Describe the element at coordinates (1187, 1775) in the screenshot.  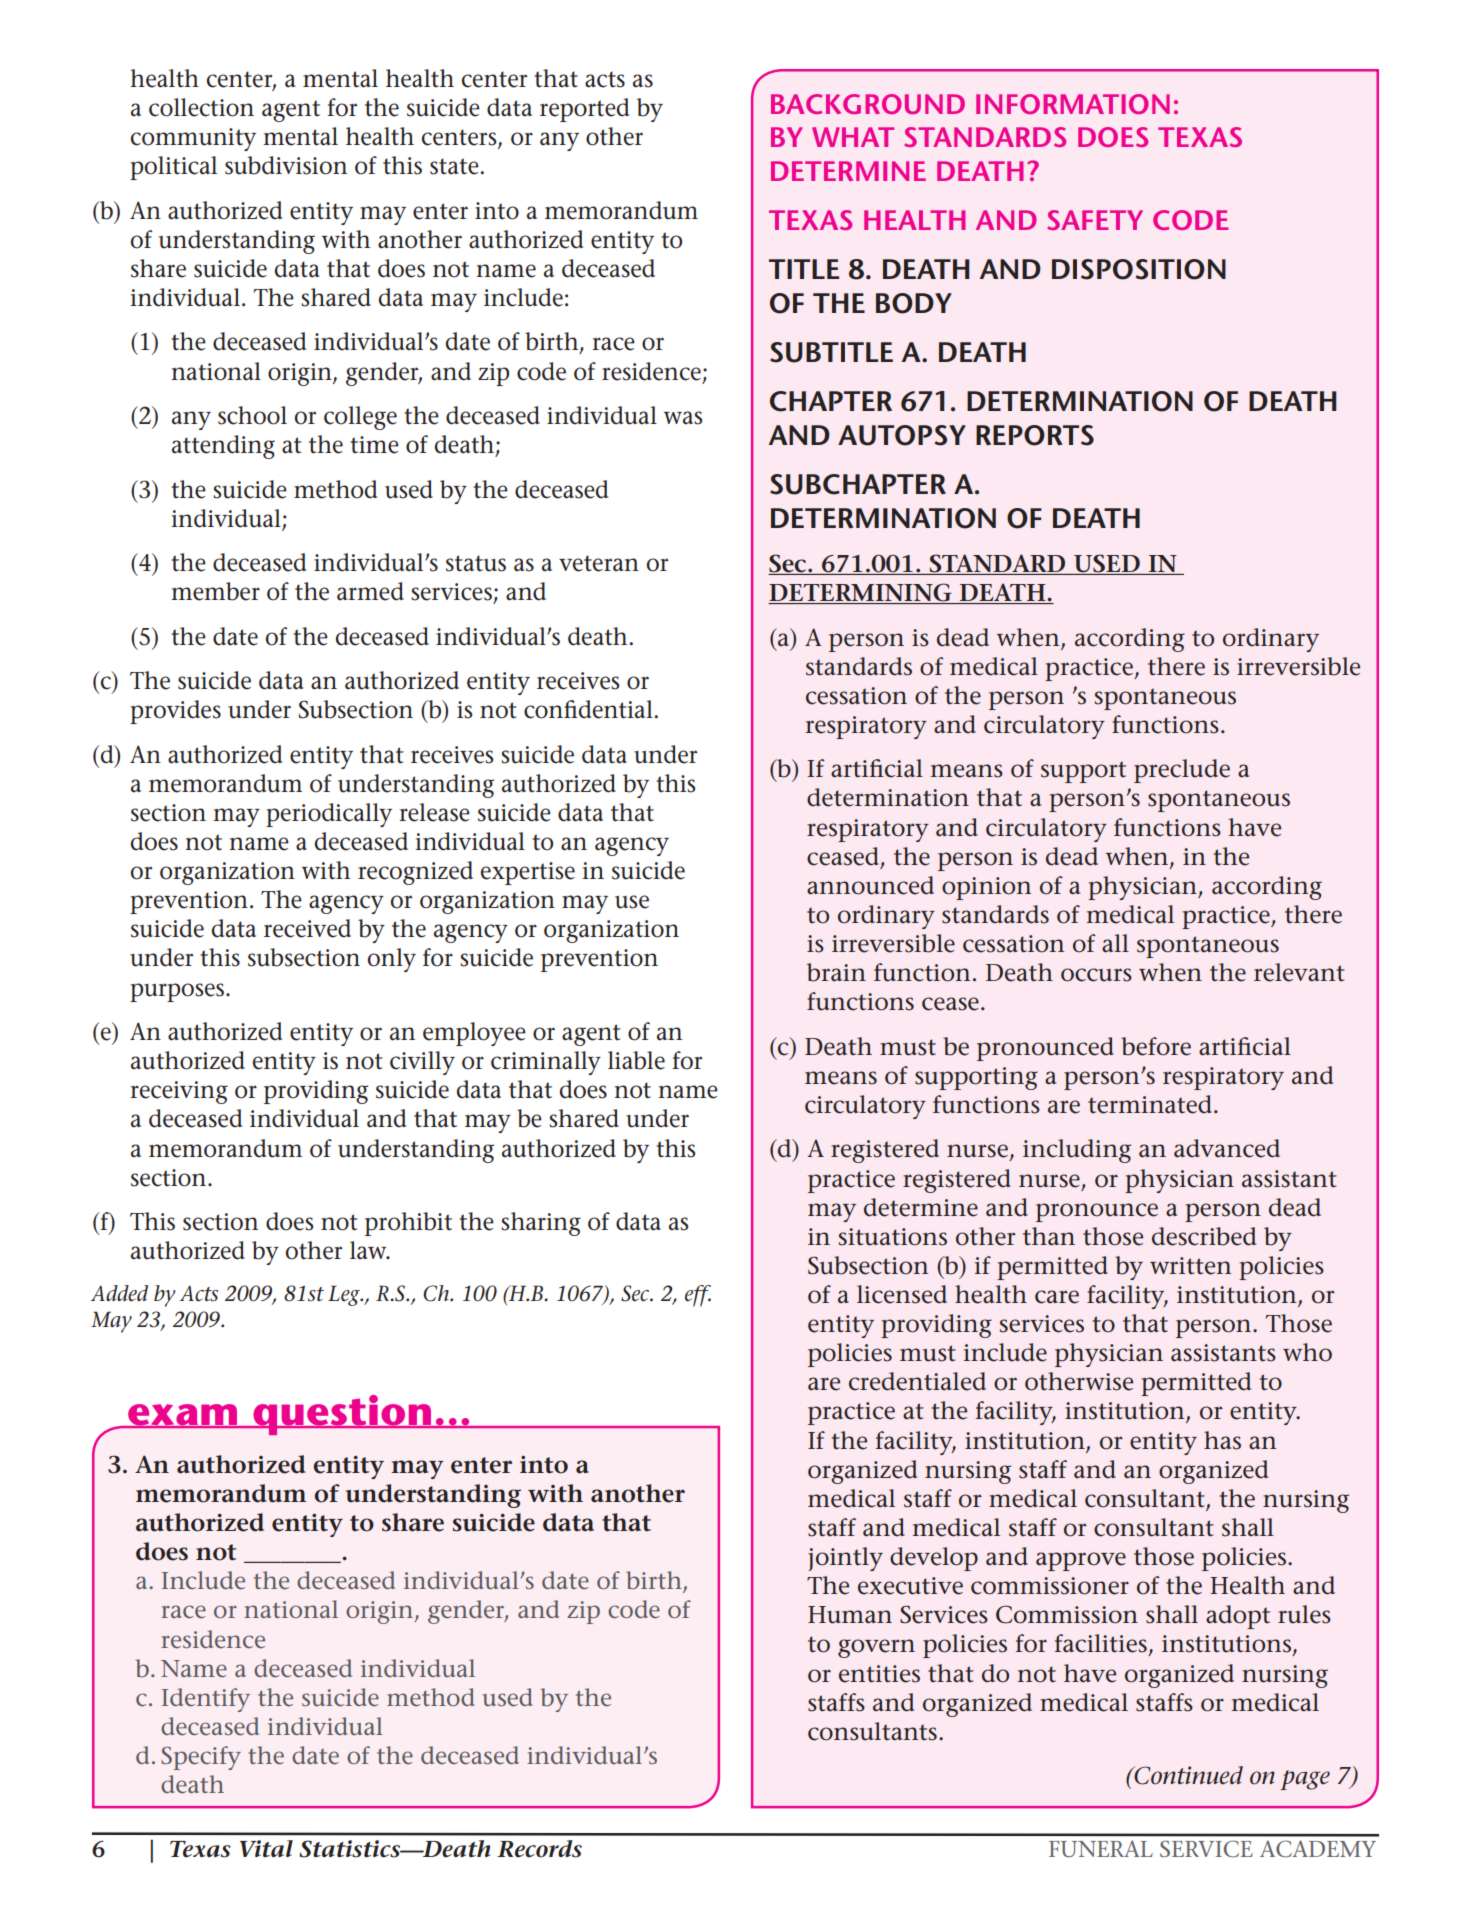
I see `Continued` at that location.
